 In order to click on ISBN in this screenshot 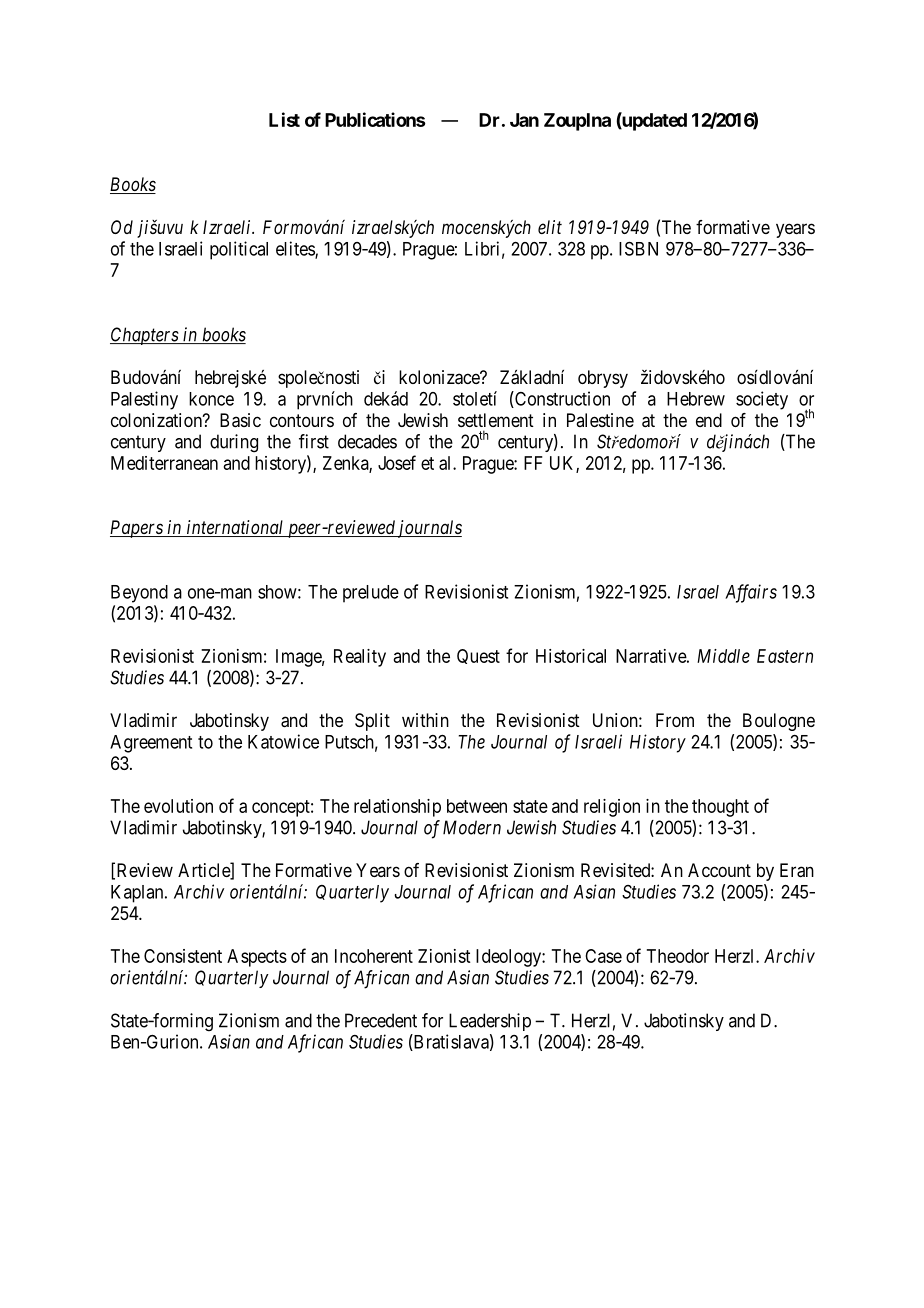, I will do `click(638, 248)`.
